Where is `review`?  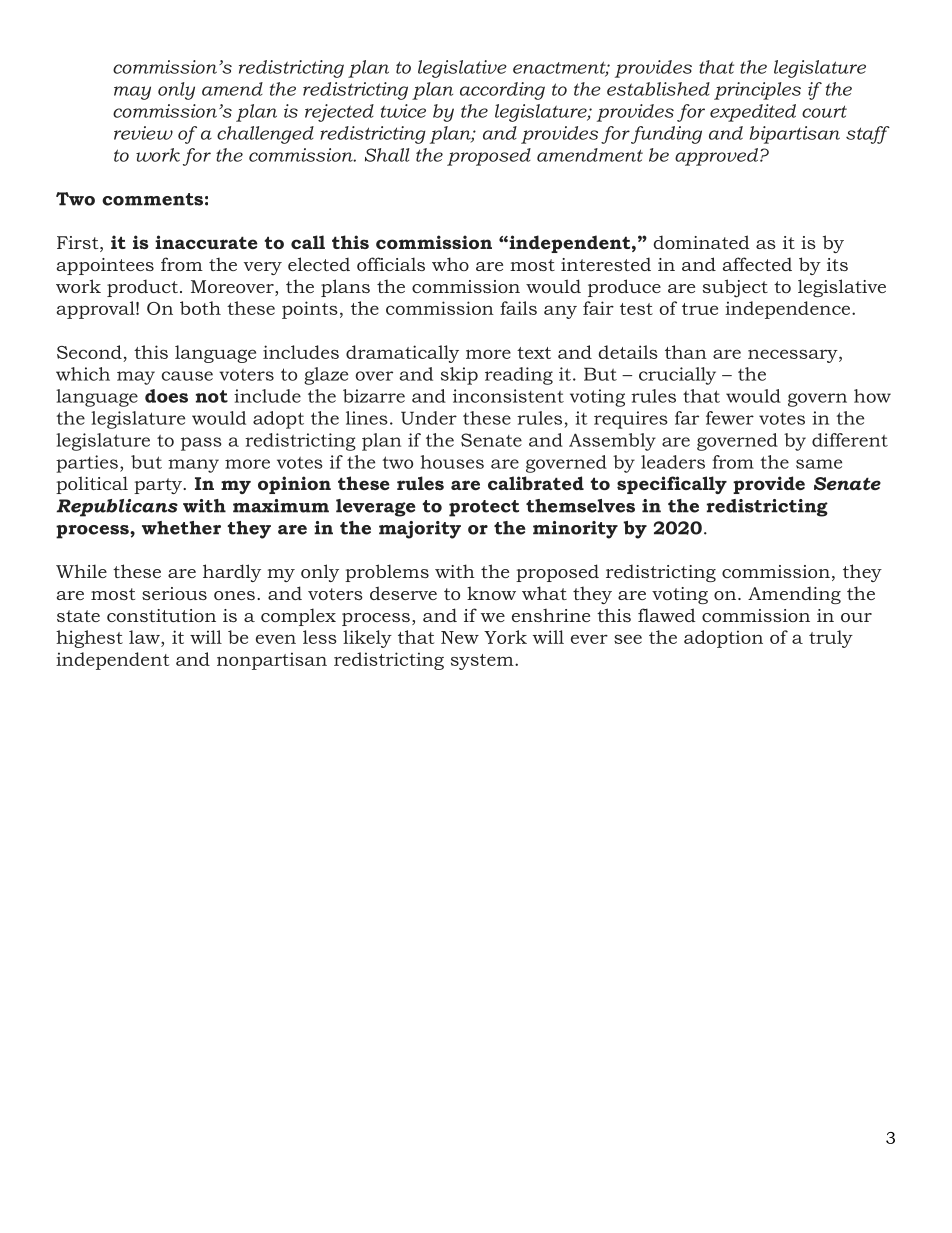 review is located at coordinates (143, 133).
